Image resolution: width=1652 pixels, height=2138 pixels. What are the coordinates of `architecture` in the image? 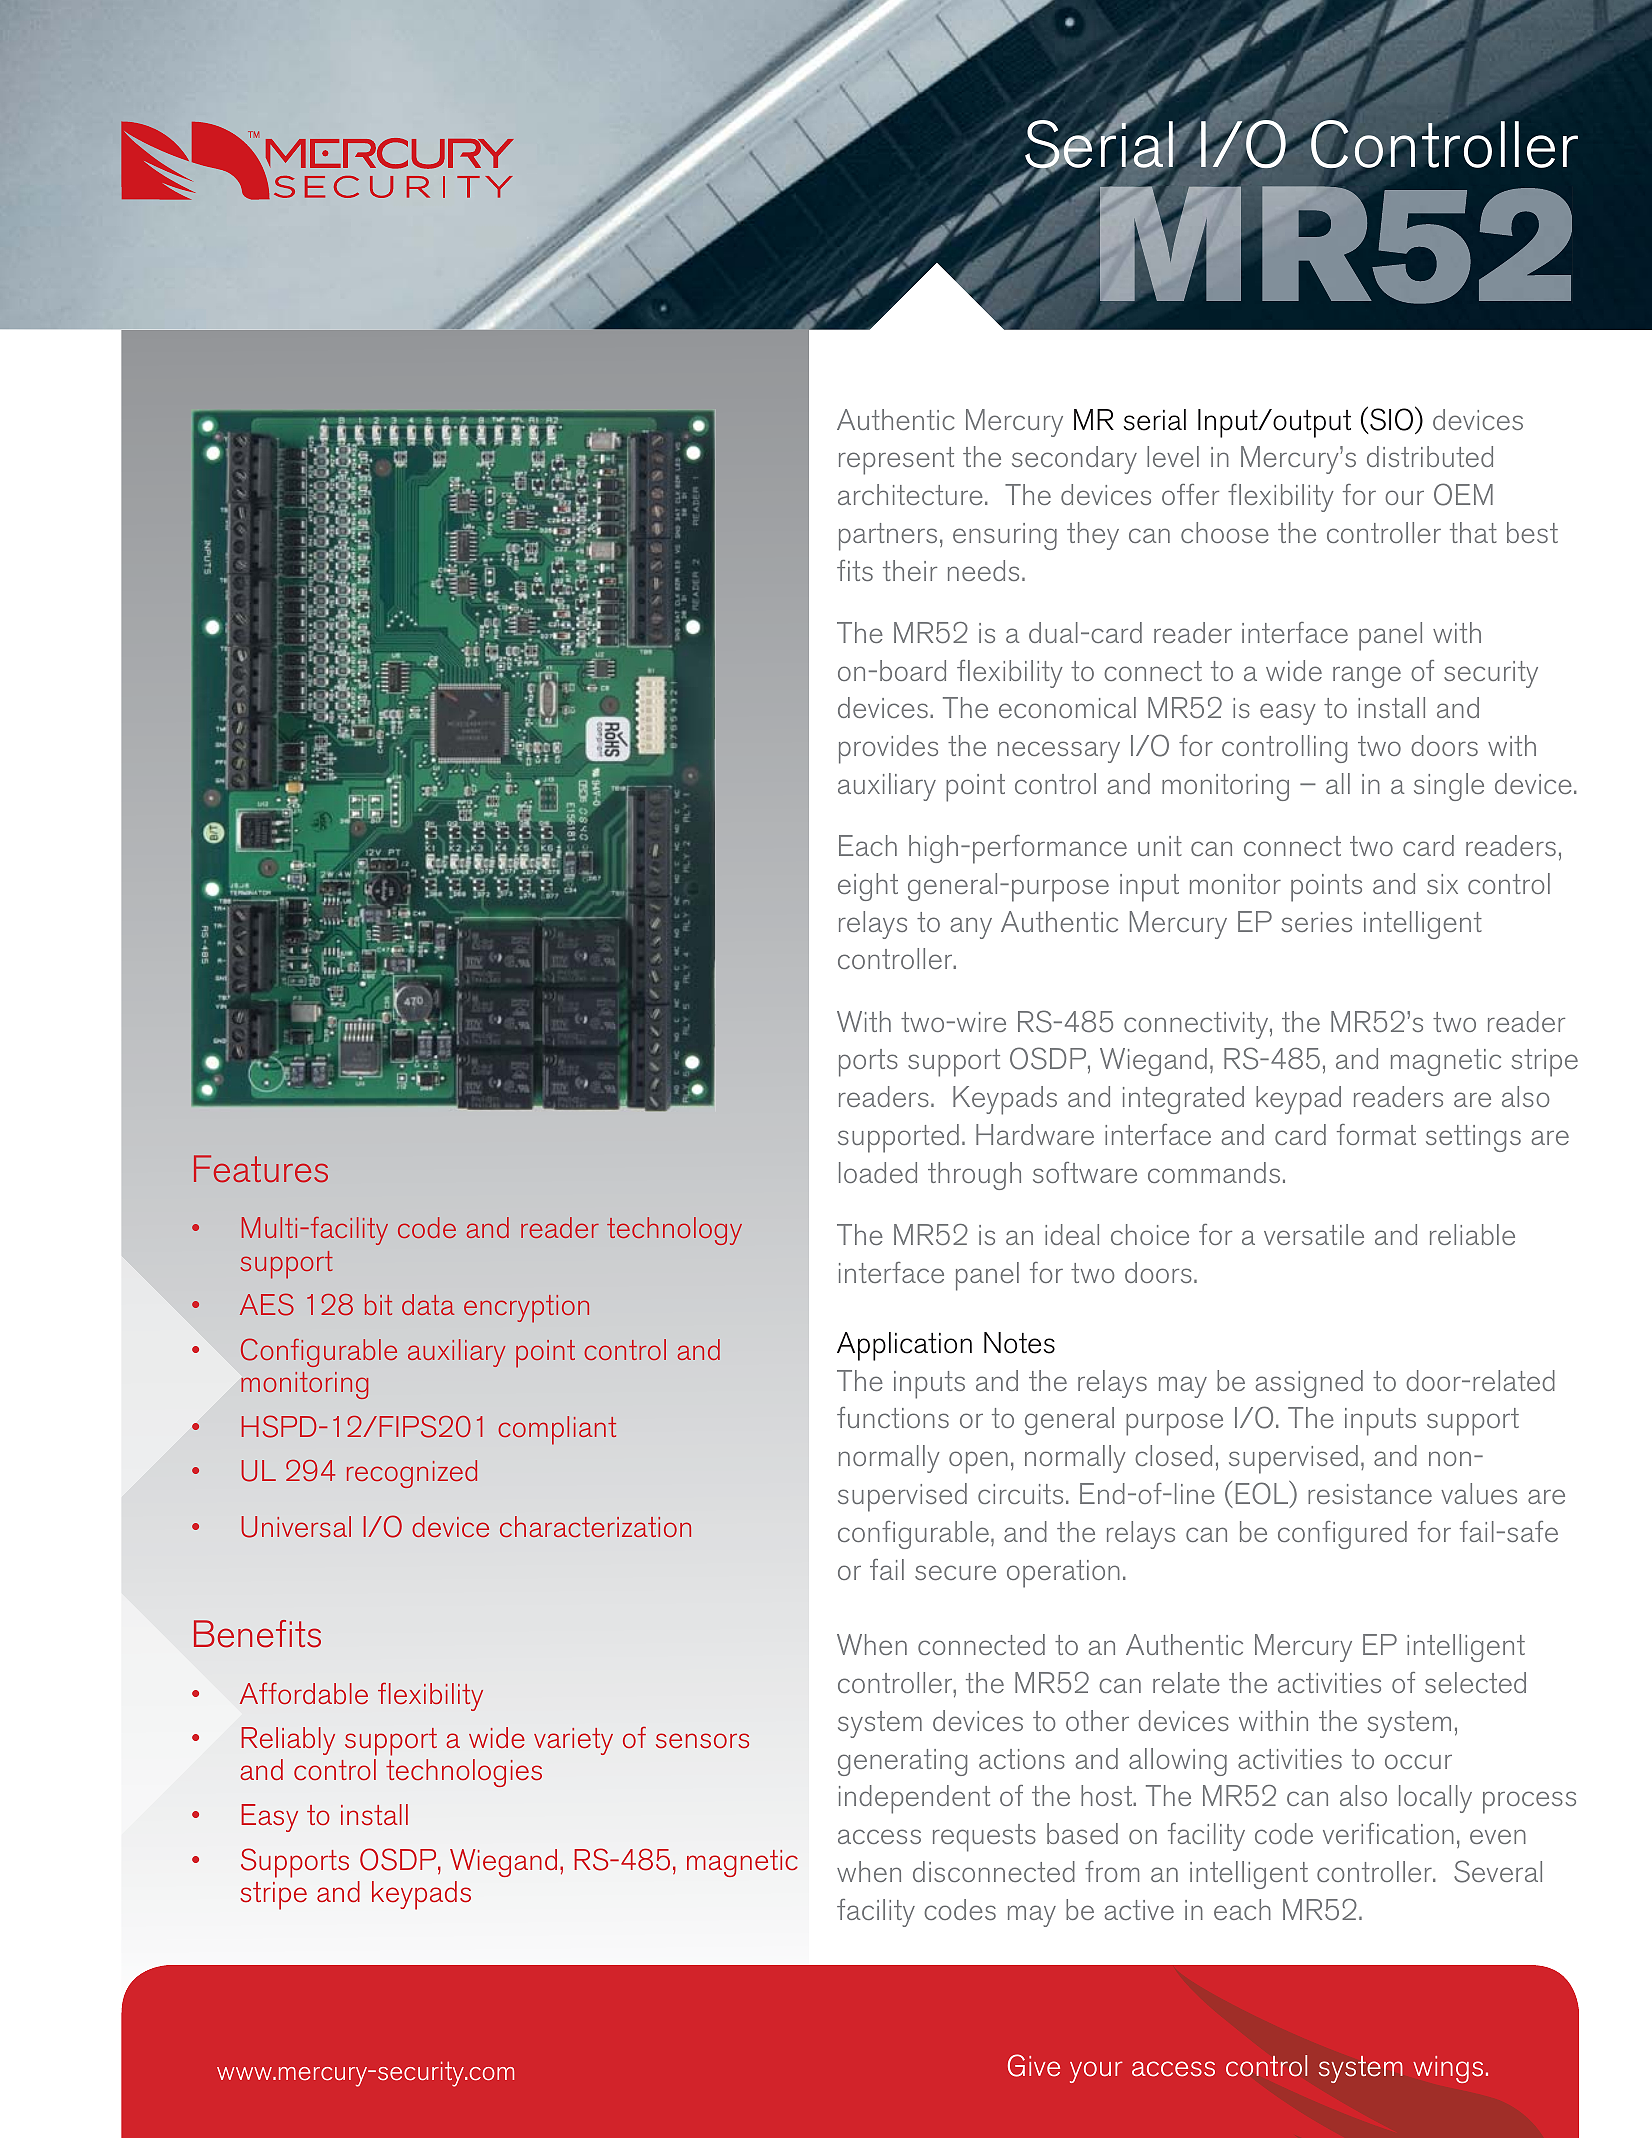 It's located at (910, 494).
